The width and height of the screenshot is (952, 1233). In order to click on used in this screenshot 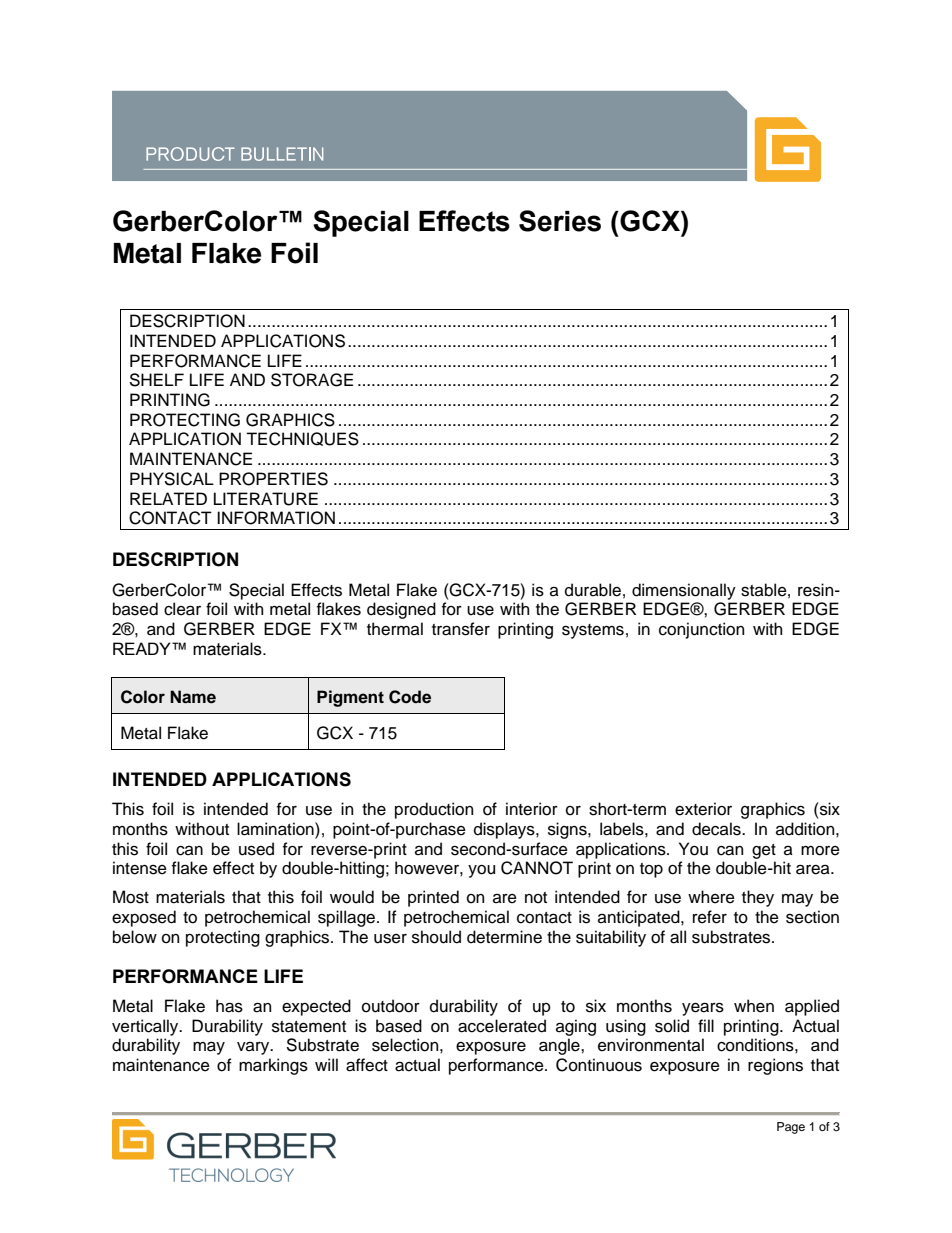, I will do `click(256, 849)`.
